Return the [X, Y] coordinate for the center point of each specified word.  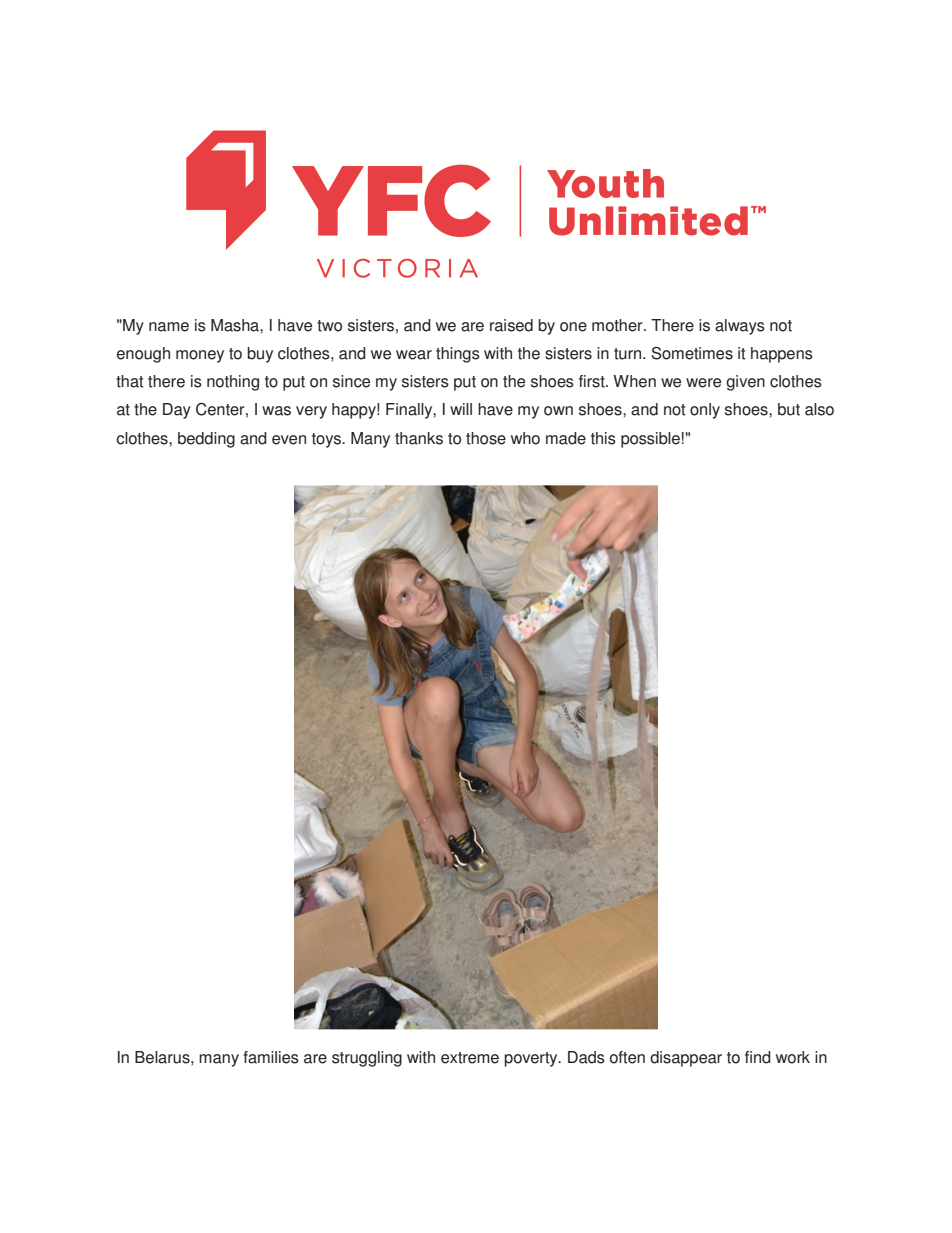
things [458, 355]
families [271, 1057]
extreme [470, 1058]
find [758, 1057]
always [740, 327]
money [200, 356]
